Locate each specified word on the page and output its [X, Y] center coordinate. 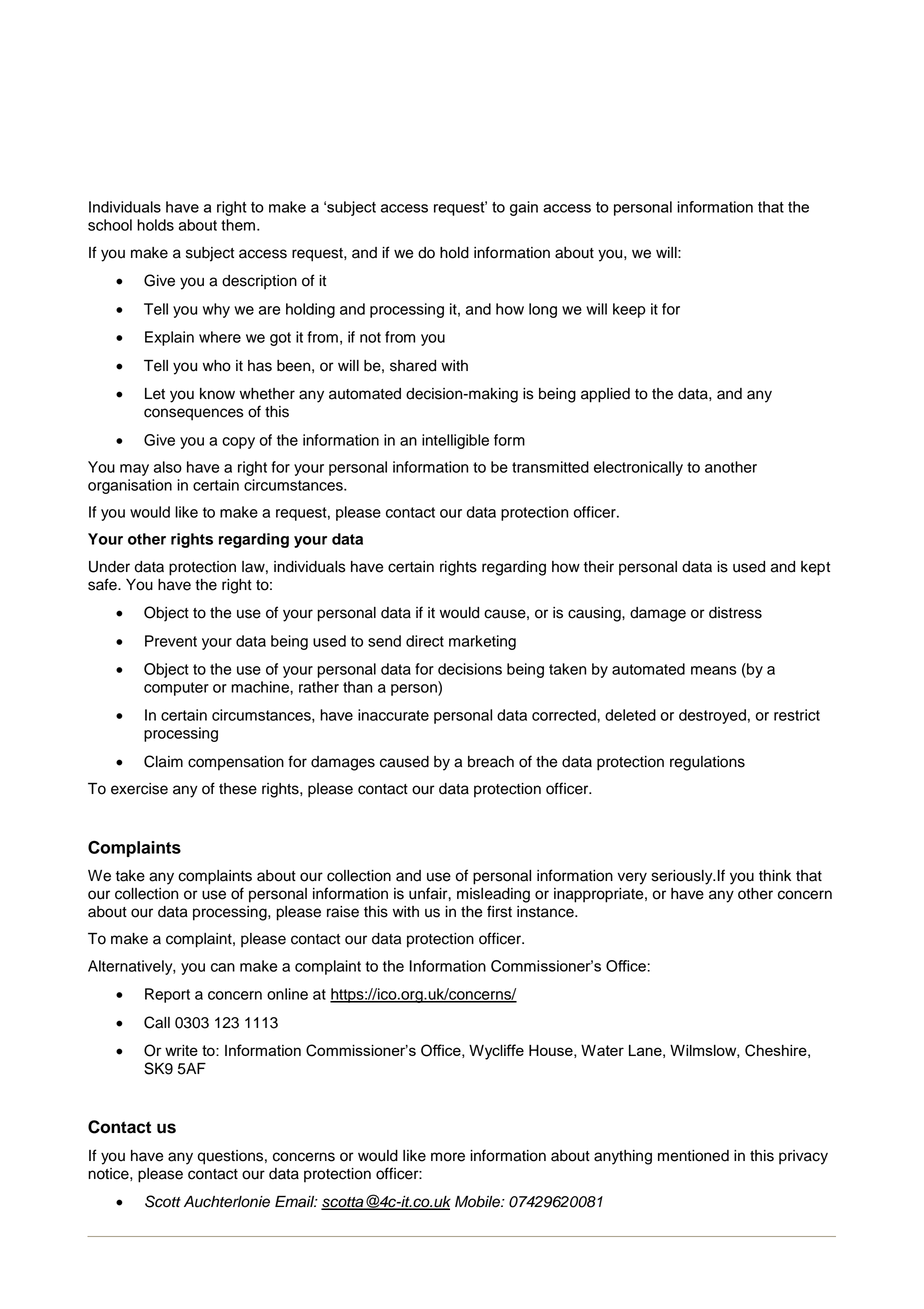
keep [629, 310]
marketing [482, 642]
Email [296, 1202]
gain [524, 208]
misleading [493, 895]
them [238, 225]
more [448, 1157]
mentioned [693, 1156]
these [238, 789]
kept [815, 568]
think [775, 875]
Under [109, 567]
